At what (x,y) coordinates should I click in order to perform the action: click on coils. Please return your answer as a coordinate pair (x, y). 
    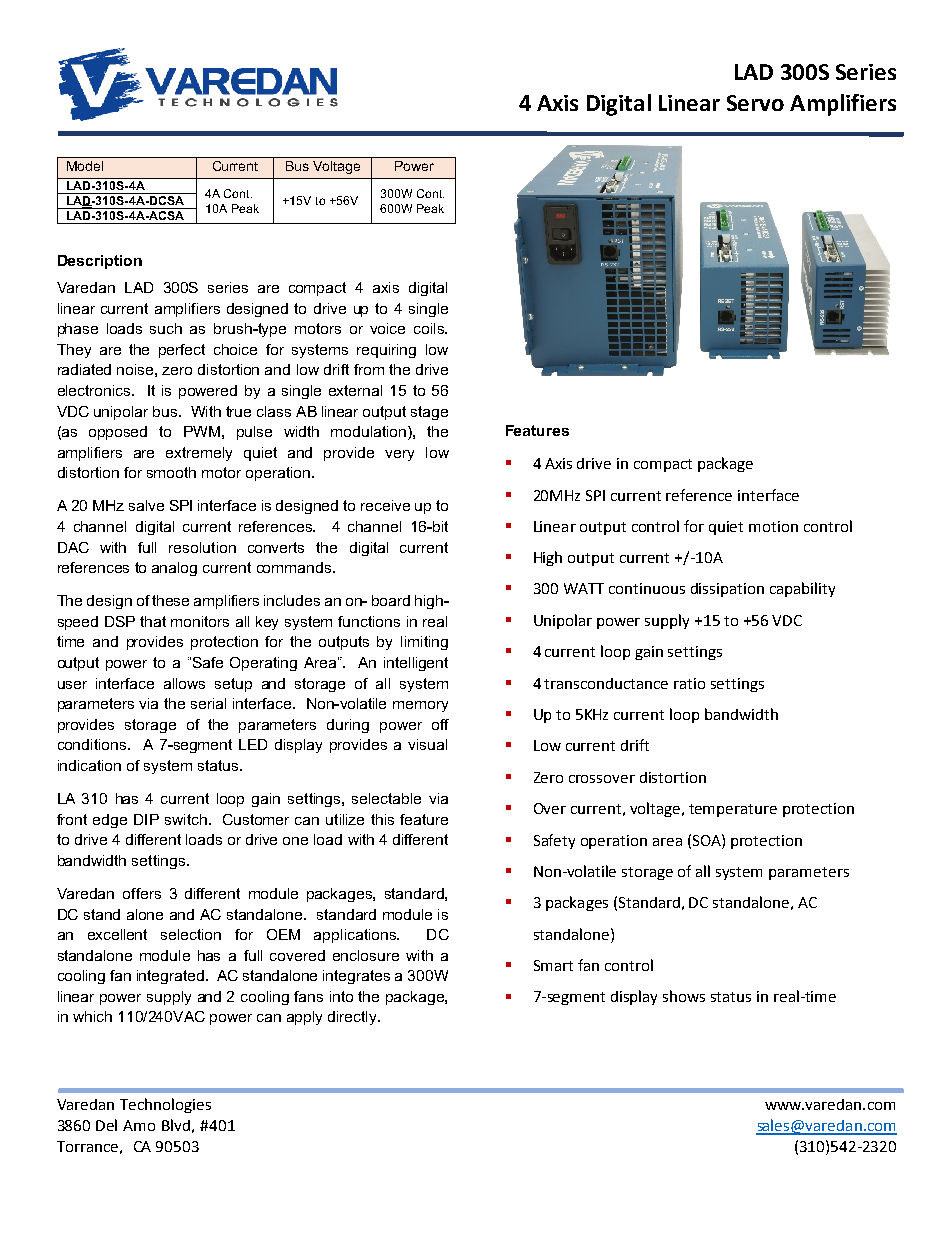
    Looking at the image, I should click on (430, 328).
